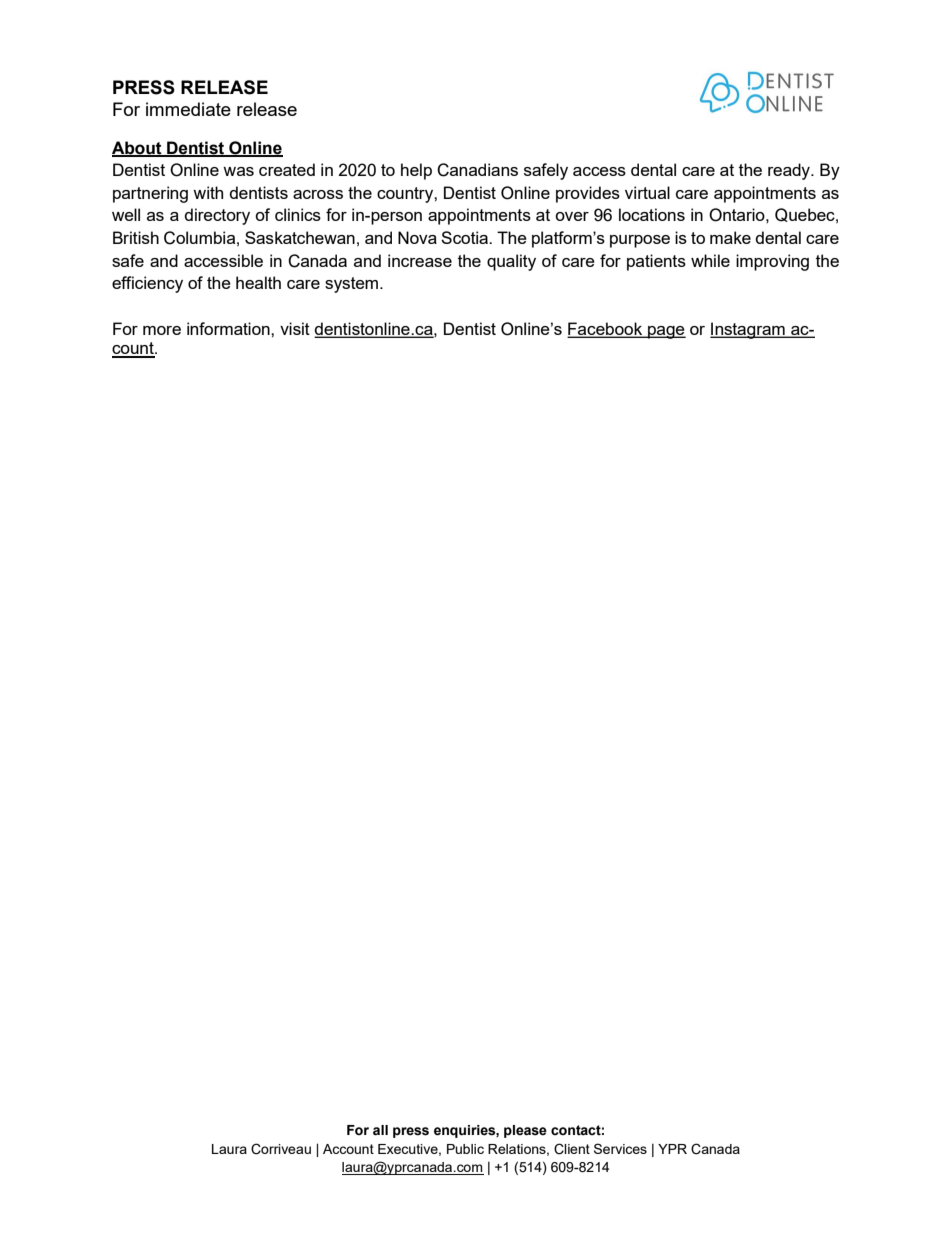 Image resolution: width=952 pixels, height=1233 pixels. Describe the element at coordinates (572, 1149) in the document. I see `Client` at that location.
